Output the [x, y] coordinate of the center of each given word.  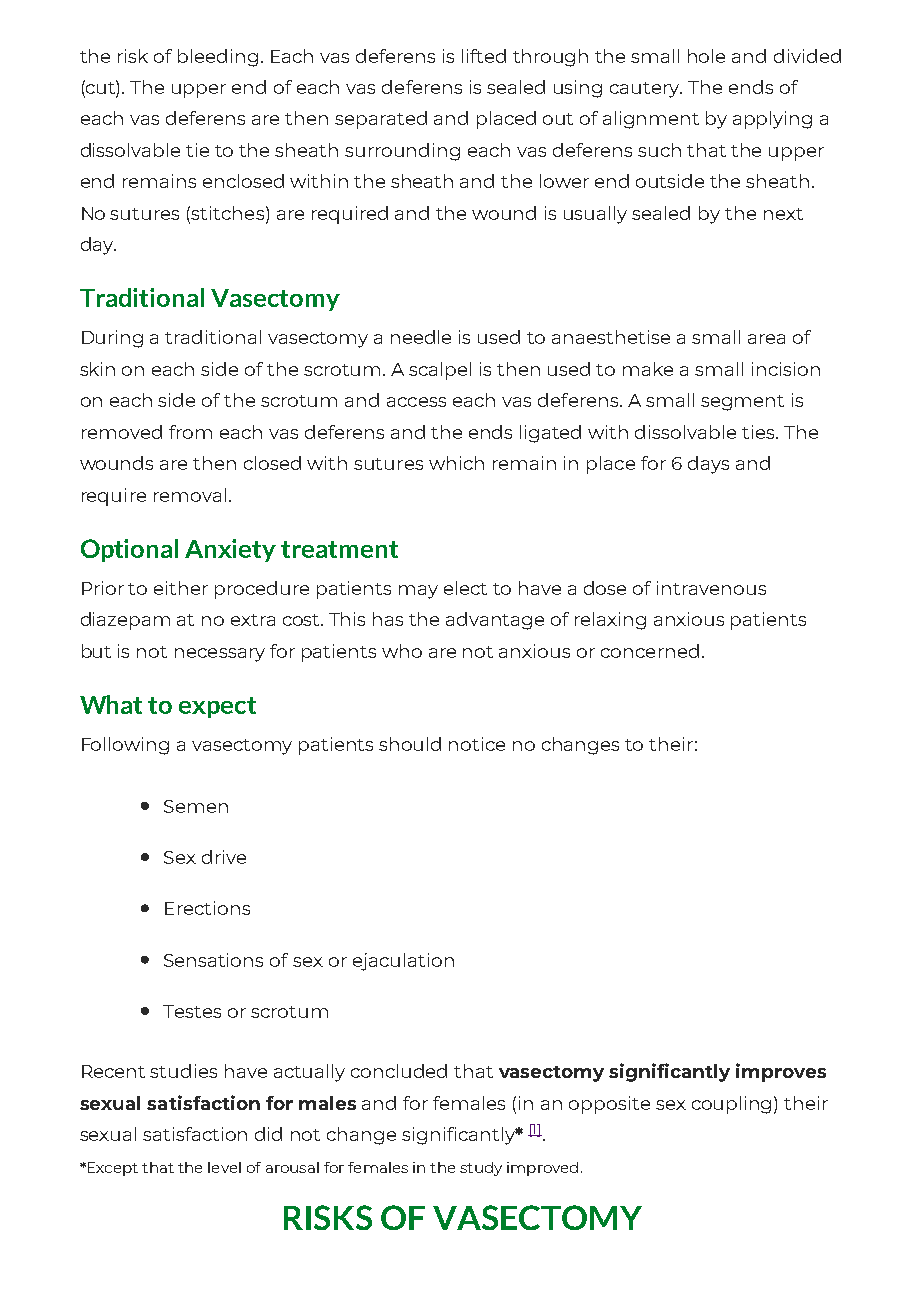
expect [217, 707]
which [456, 463]
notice [477, 744]
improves [781, 1072]
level [224, 1167]
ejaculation [403, 962]
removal [190, 495]
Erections [207, 908]
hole [706, 56]
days [708, 465]
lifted [484, 56]
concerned [650, 651]
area [766, 339]
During [112, 339]
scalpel [440, 371]
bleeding [218, 58]
